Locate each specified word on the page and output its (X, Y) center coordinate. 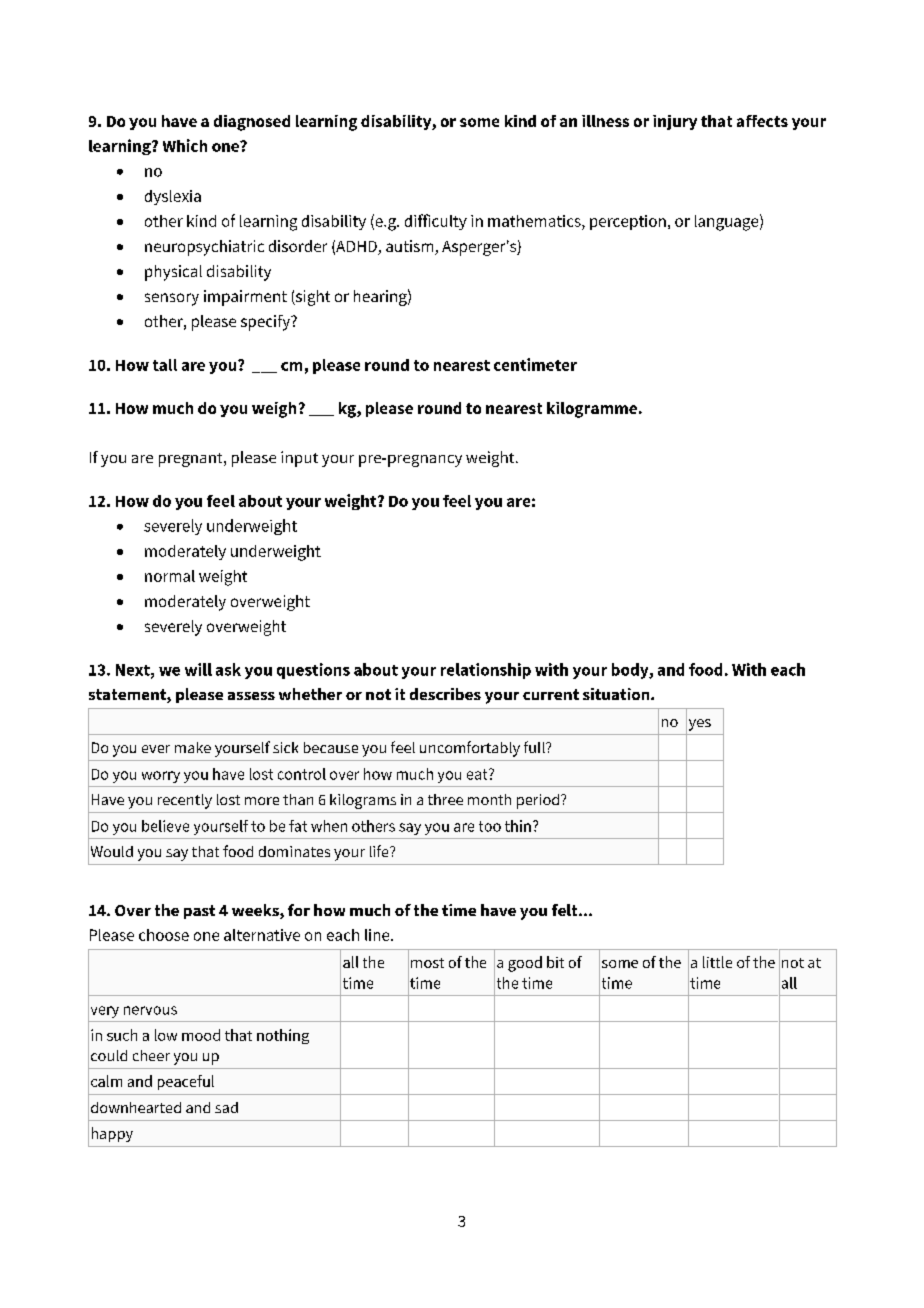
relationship (486, 671)
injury (675, 122)
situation (617, 694)
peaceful (186, 1082)
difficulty (436, 222)
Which (185, 145)
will (198, 669)
